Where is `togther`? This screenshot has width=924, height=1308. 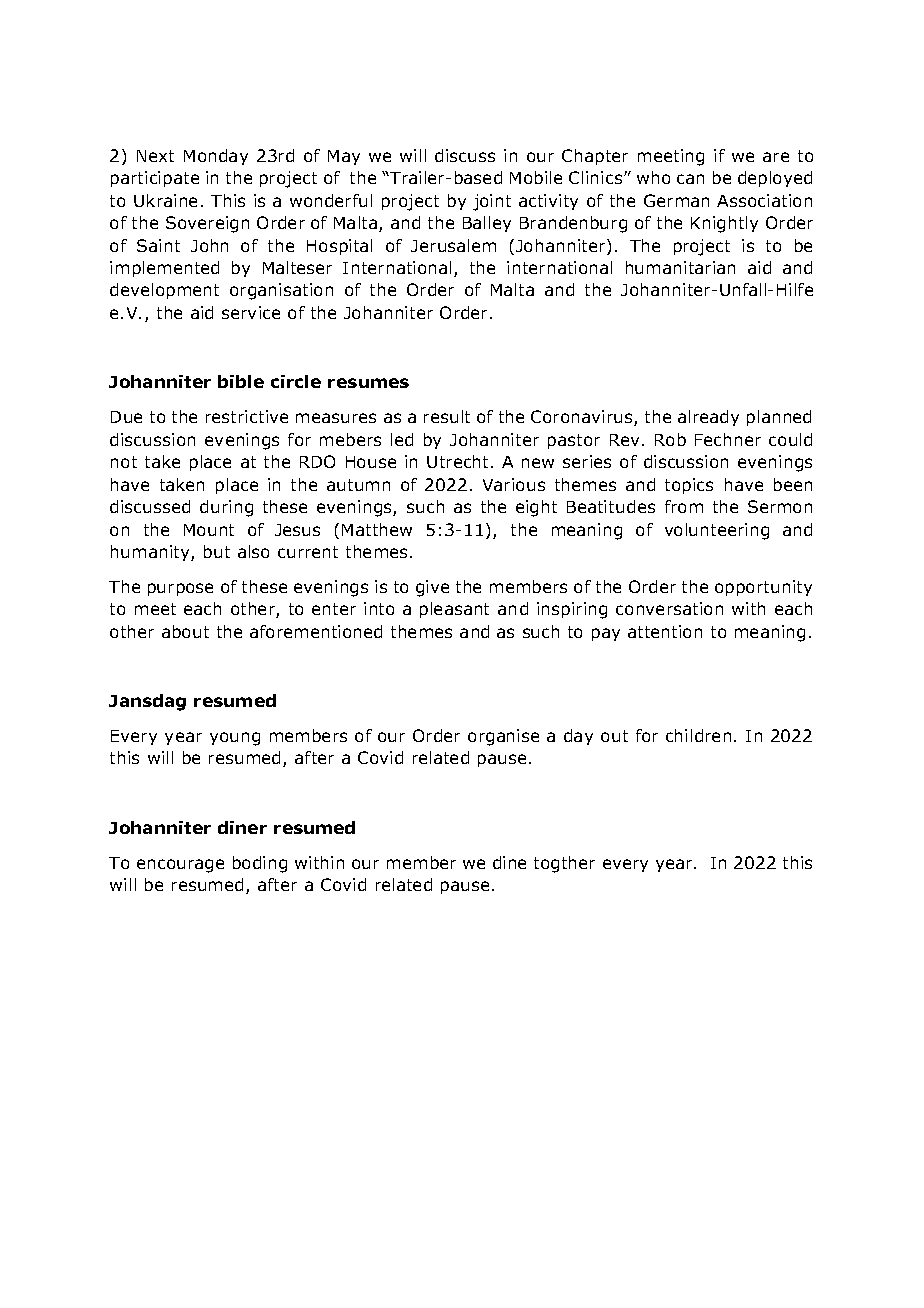 togther is located at coordinates (564, 864).
